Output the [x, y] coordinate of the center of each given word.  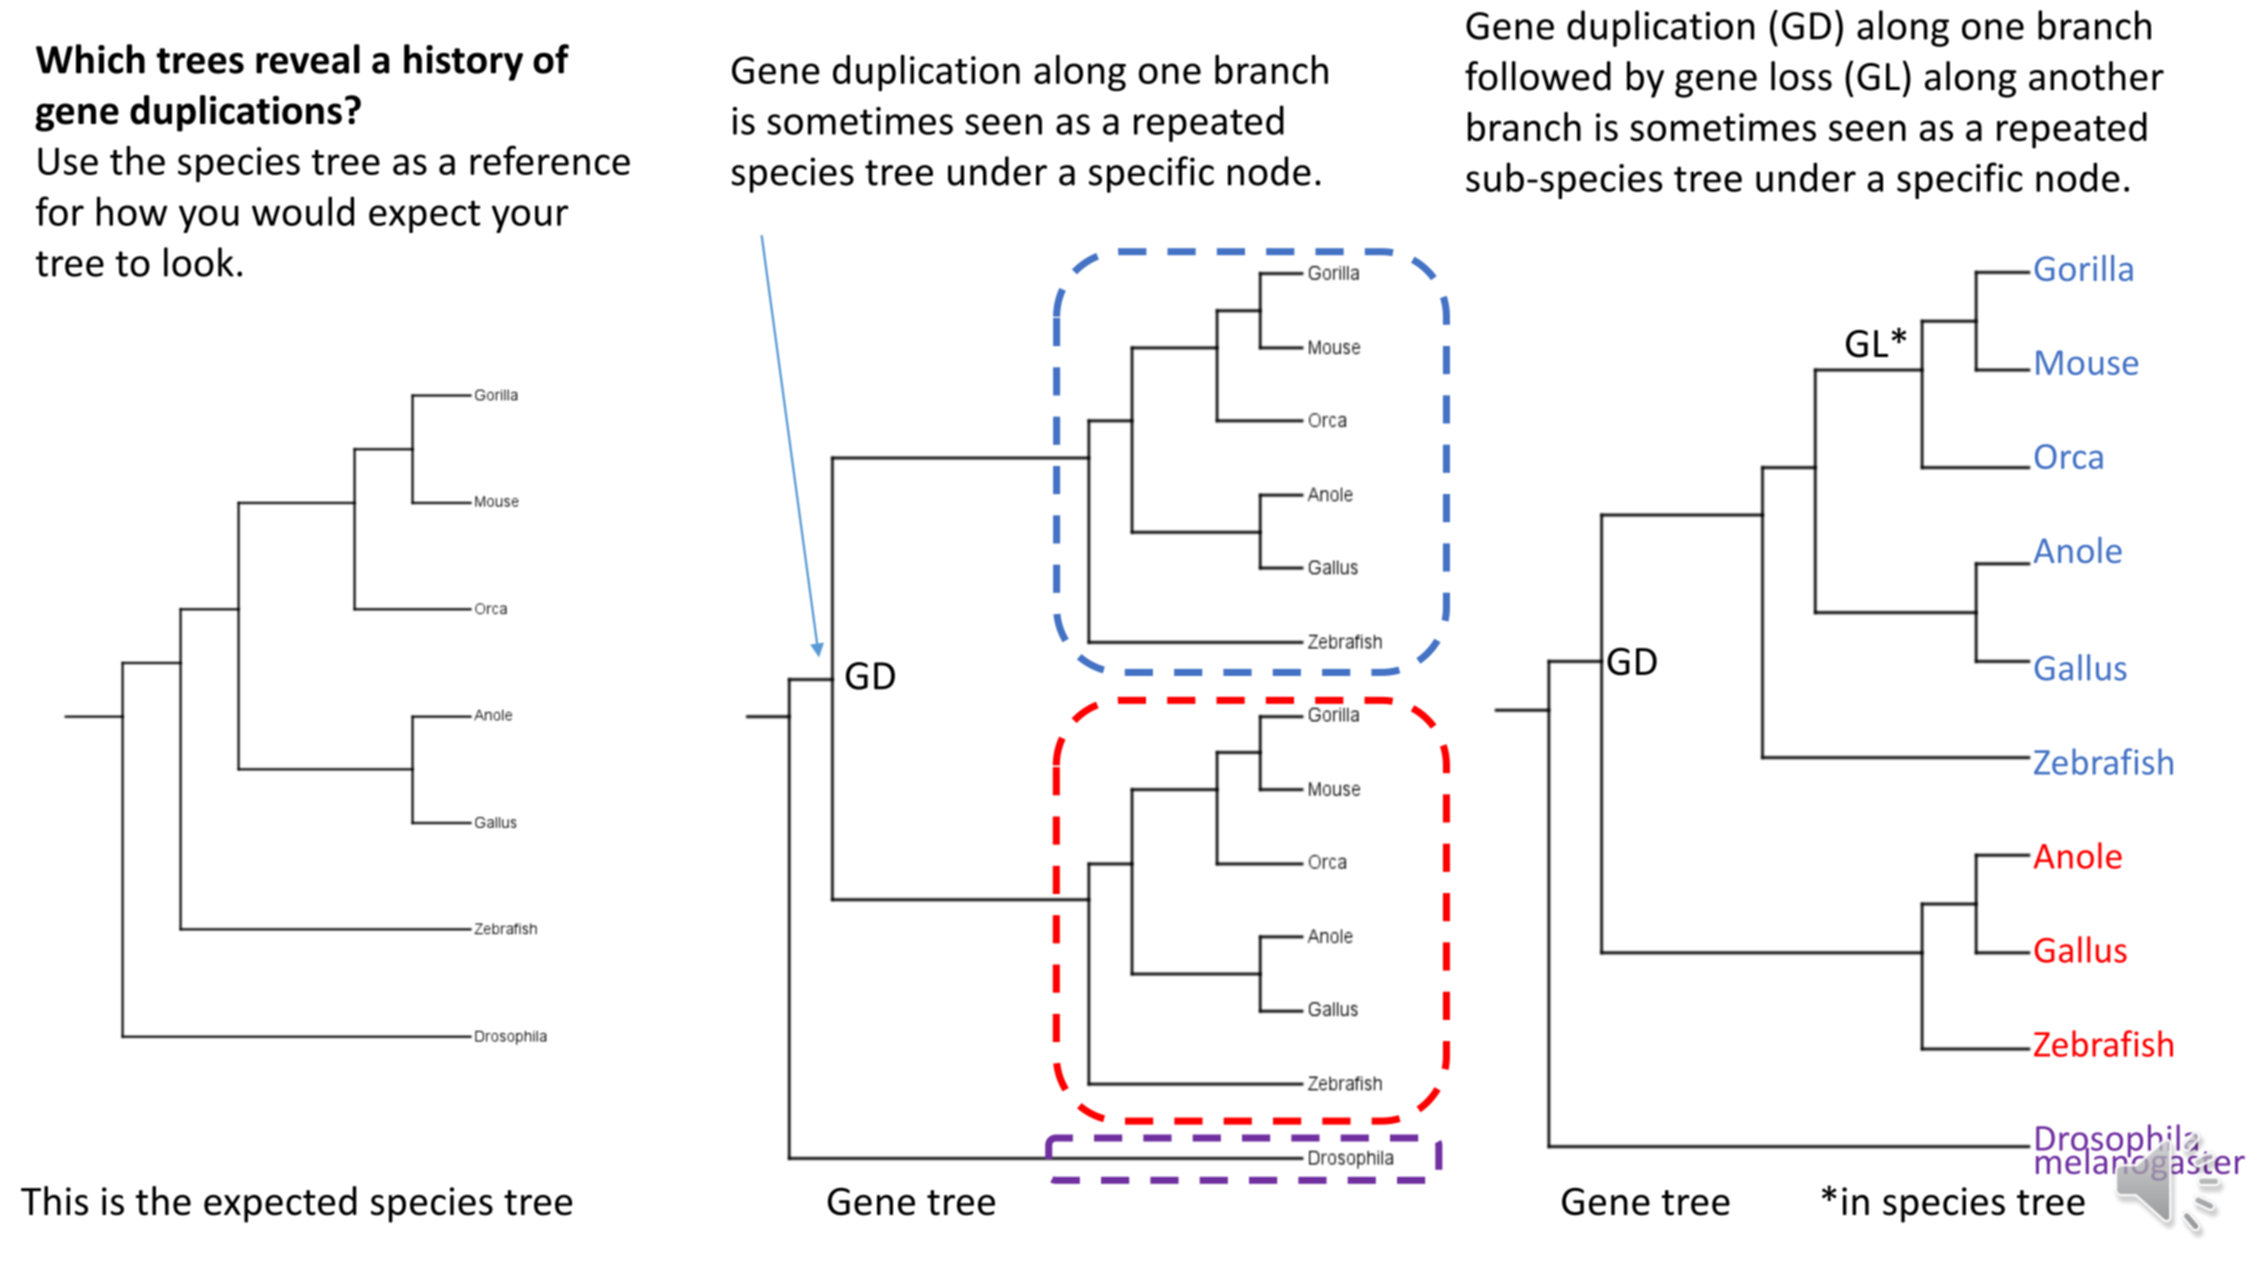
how [132, 211]
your [530, 219]
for [60, 211]
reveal [308, 59]
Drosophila [2118, 1142]
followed [1538, 76]
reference [550, 160]
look [199, 262]
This [54, 1201]
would [303, 211]
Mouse [2087, 362]
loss [1801, 76]
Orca [2069, 456]
